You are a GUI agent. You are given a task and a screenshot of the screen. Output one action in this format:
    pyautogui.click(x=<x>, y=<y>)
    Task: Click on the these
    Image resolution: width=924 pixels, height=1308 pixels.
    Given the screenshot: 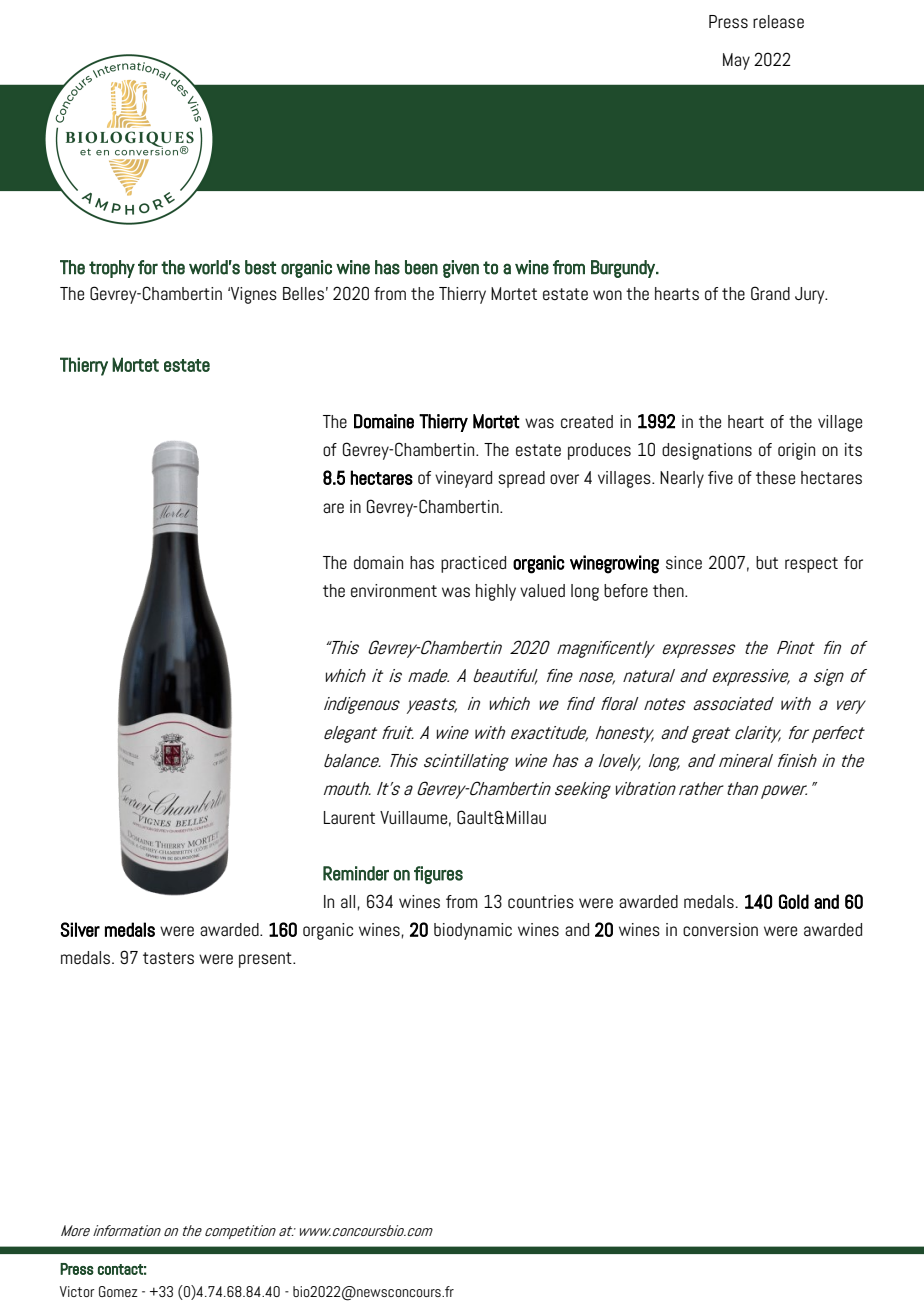 What is the action you would take?
    pyautogui.click(x=775, y=478)
